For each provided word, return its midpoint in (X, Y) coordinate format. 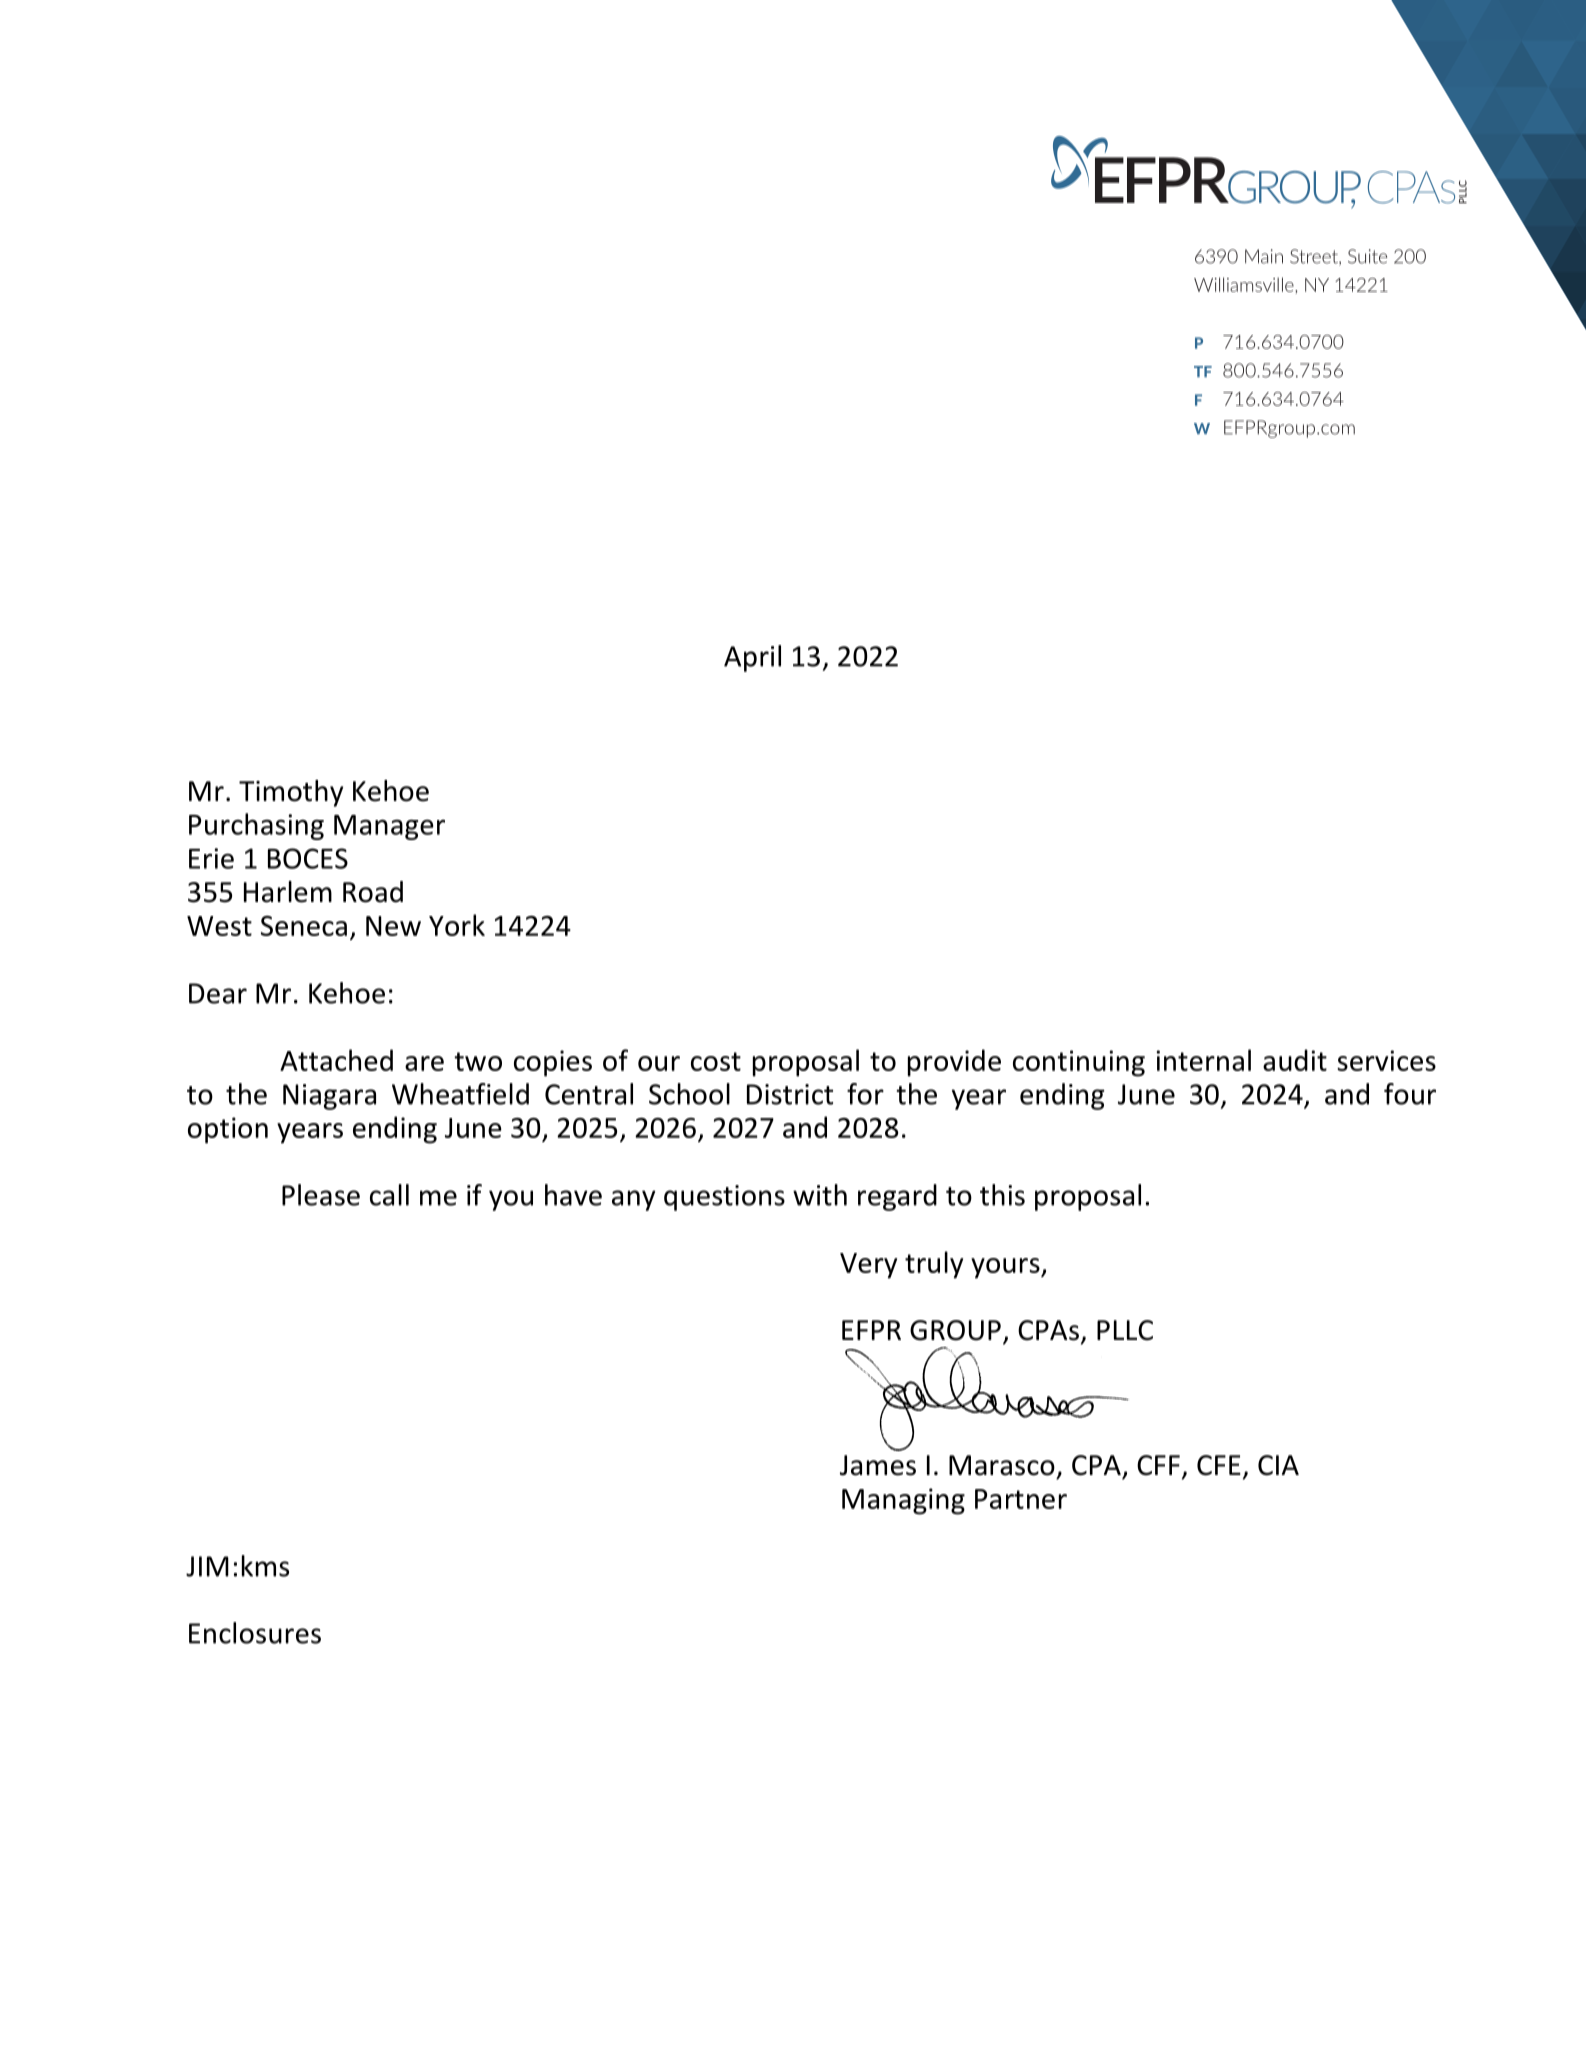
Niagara (329, 1097)
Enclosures (255, 1633)
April (752, 658)
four (1410, 1094)
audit (1295, 1060)
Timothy (291, 793)
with (820, 1195)
